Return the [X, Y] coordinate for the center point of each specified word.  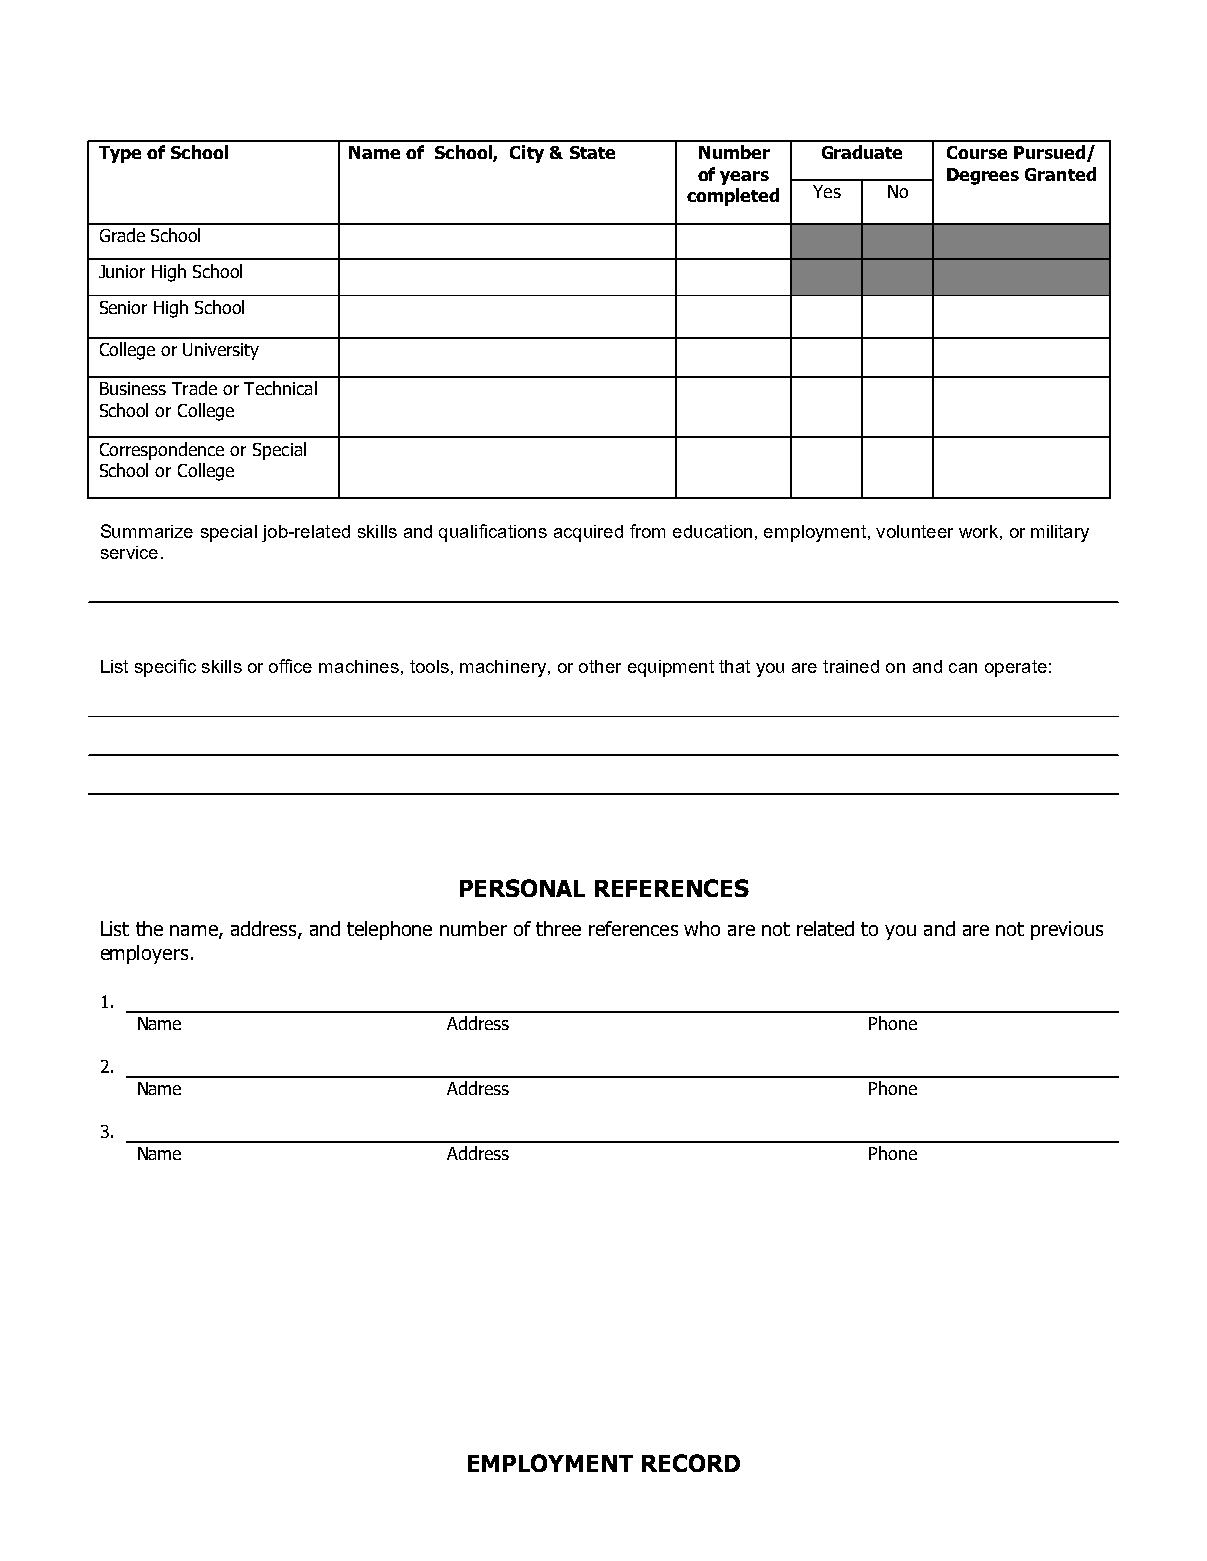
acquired [588, 533]
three [558, 928]
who [702, 928]
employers [144, 954]
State [592, 152]
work [978, 531]
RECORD [691, 1463]
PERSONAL [522, 888]
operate [1016, 668]
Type [120, 154]
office [290, 666]
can [963, 668]
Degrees [983, 176]
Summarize [147, 531]
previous [1067, 930]
